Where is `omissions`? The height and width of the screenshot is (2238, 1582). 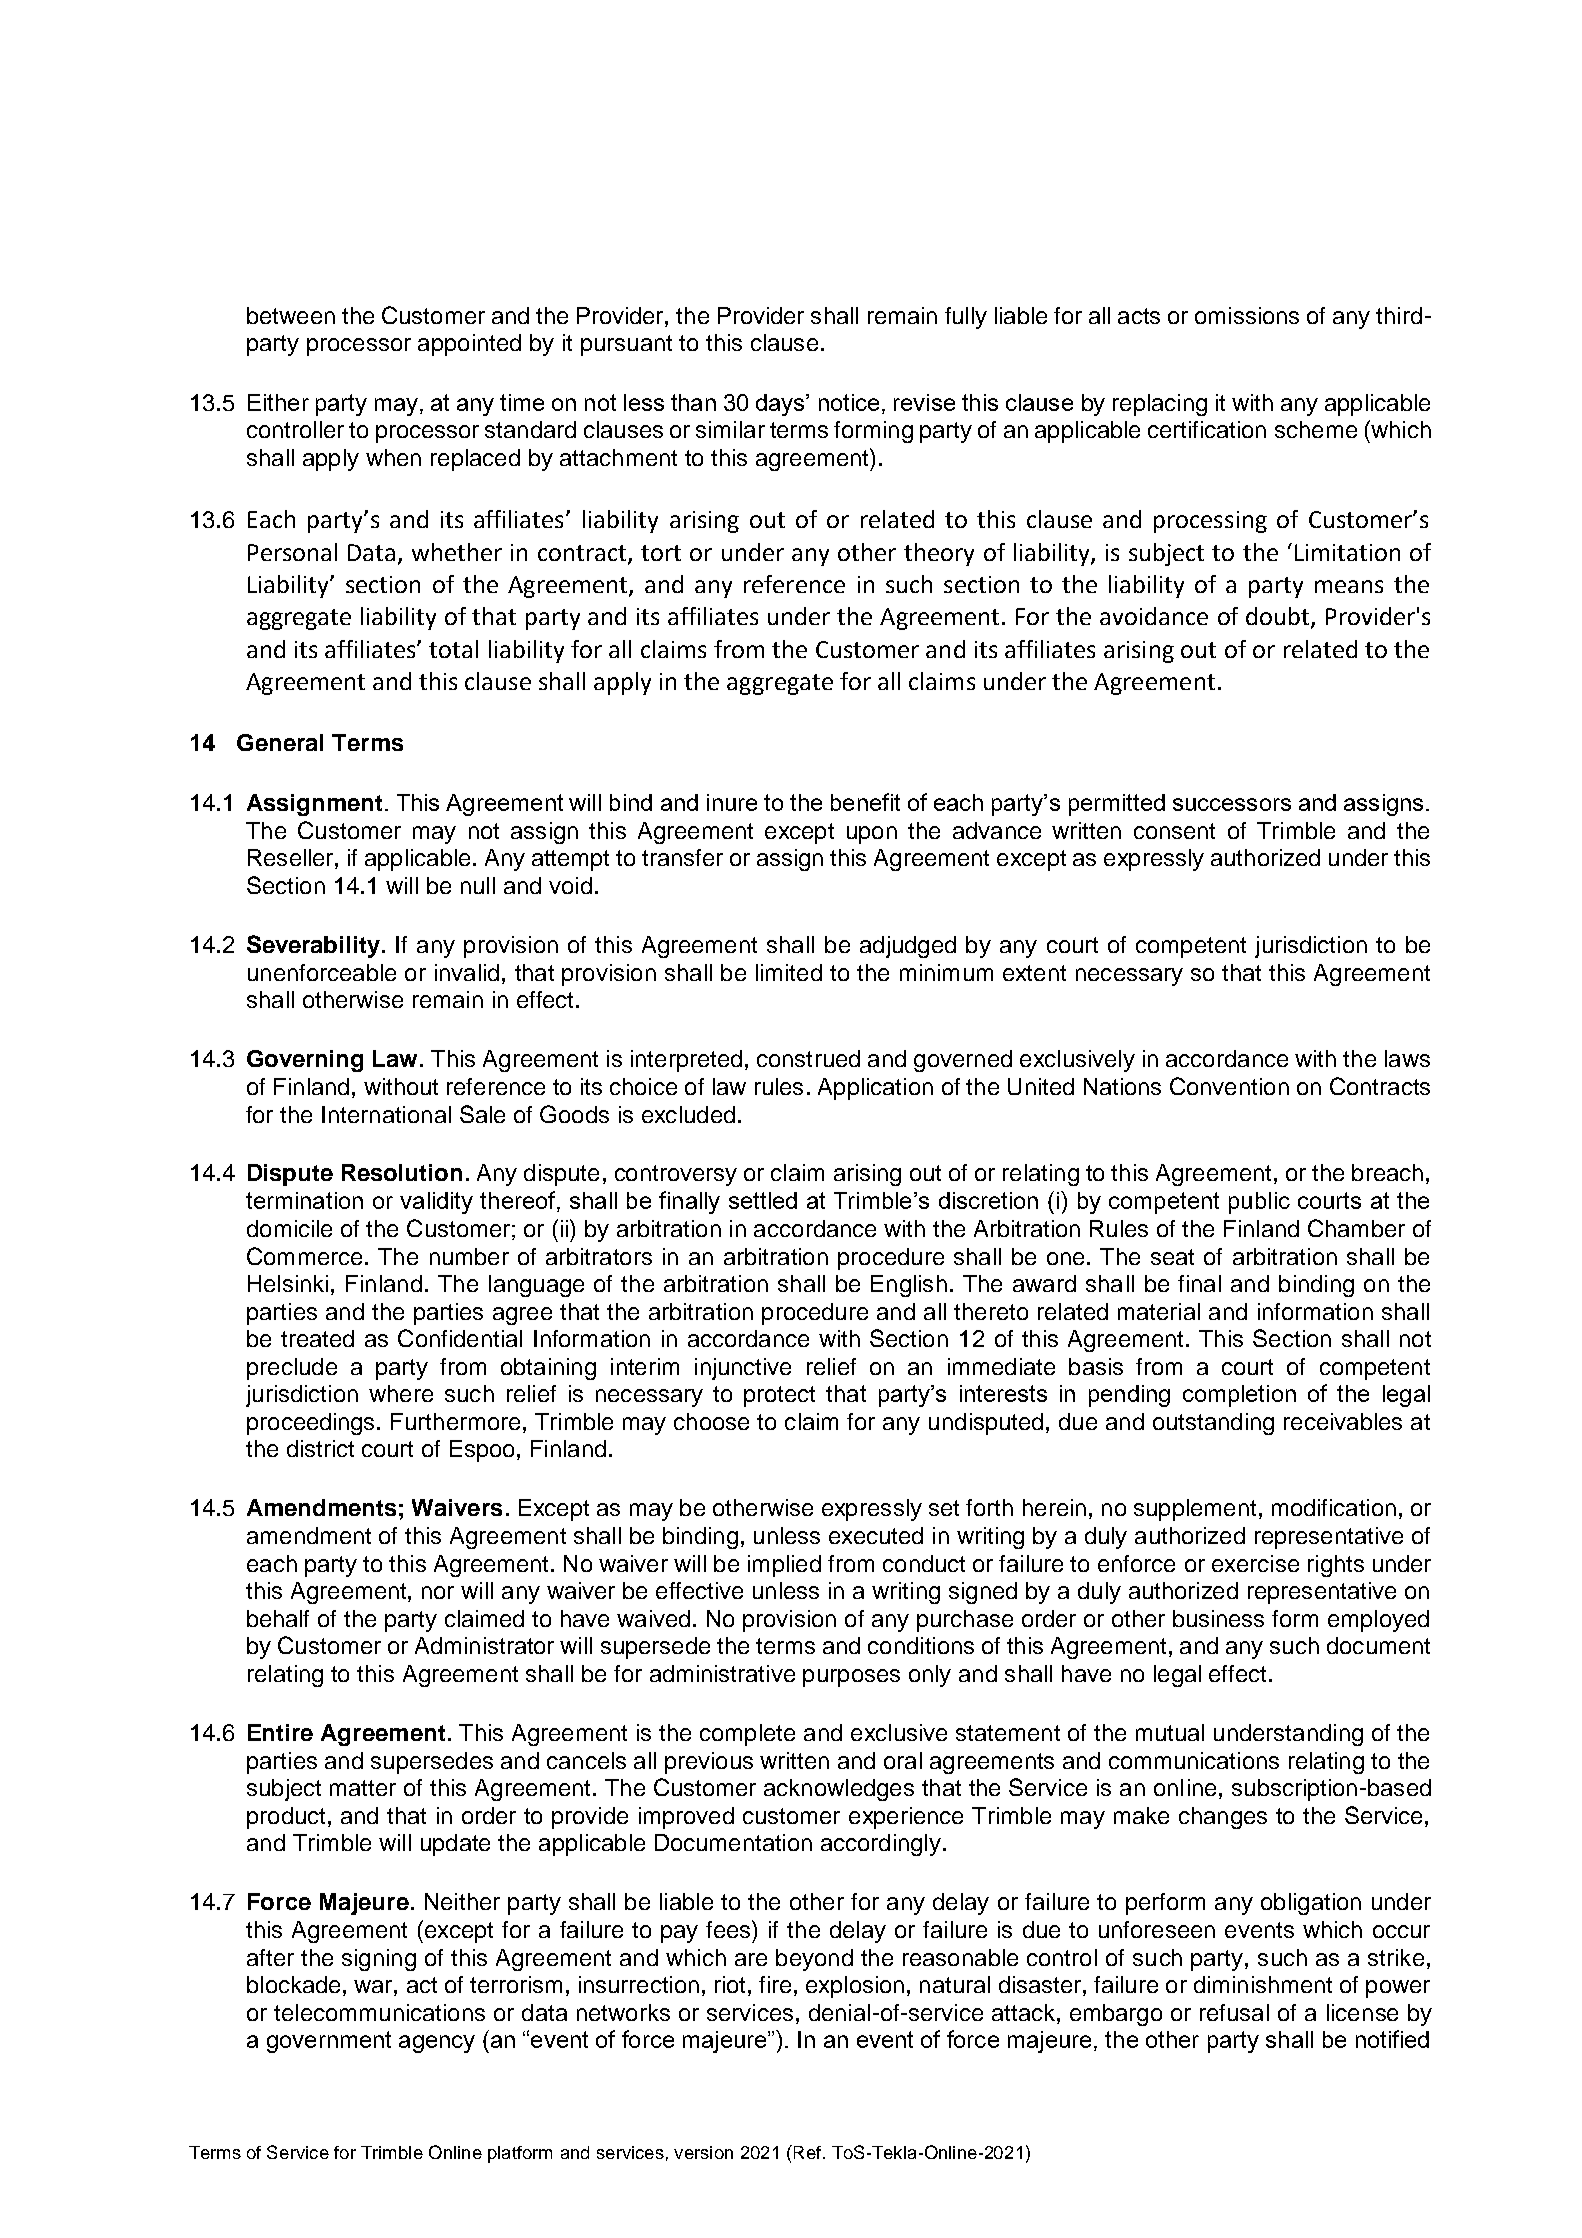
omissions is located at coordinates (1247, 315).
